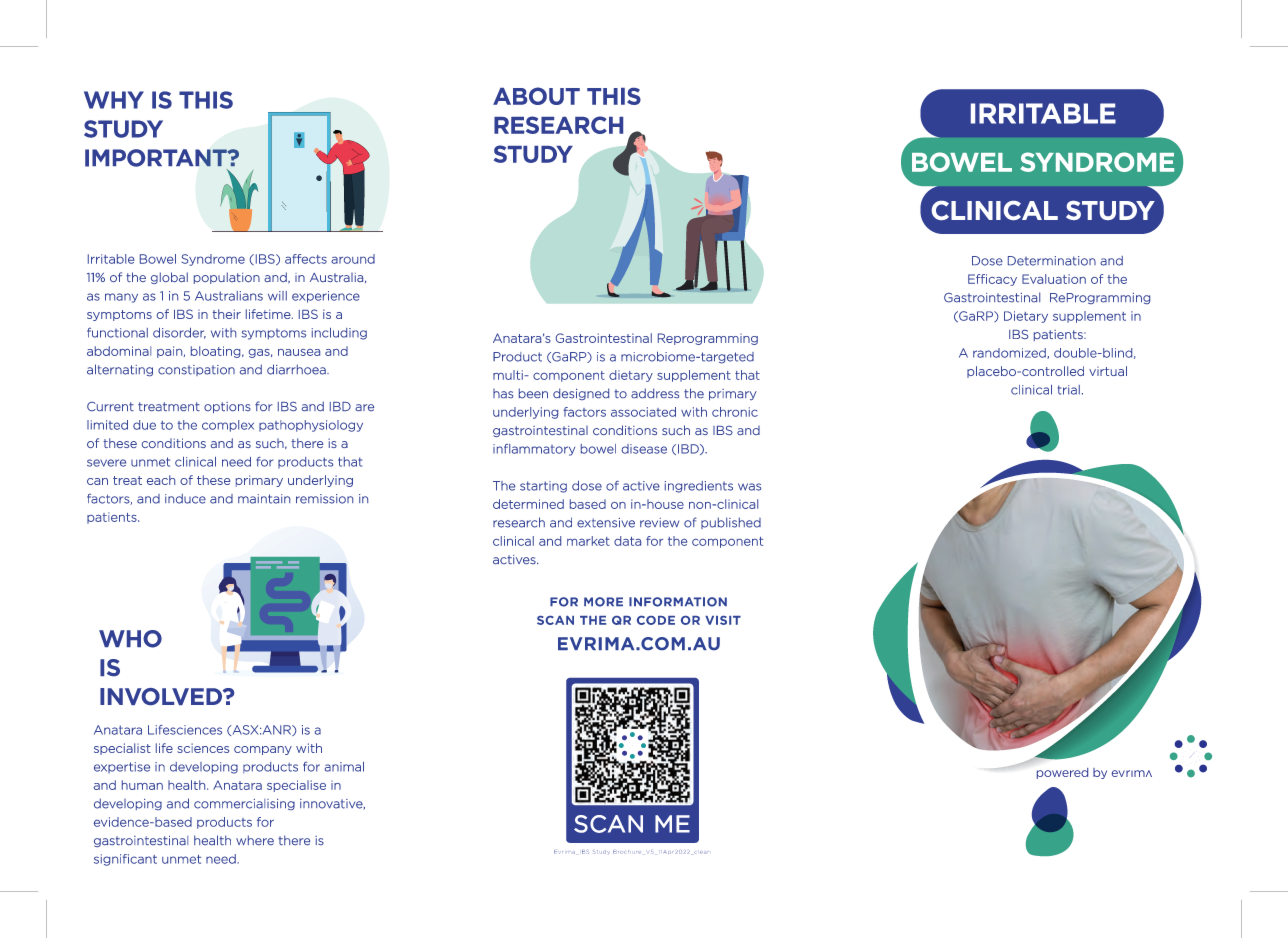 This screenshot has width=1288, height=938. What do you see at coordinates (1010, 353) in the screenshot?
I see `randomized` at bounding box center [1010, 353].
